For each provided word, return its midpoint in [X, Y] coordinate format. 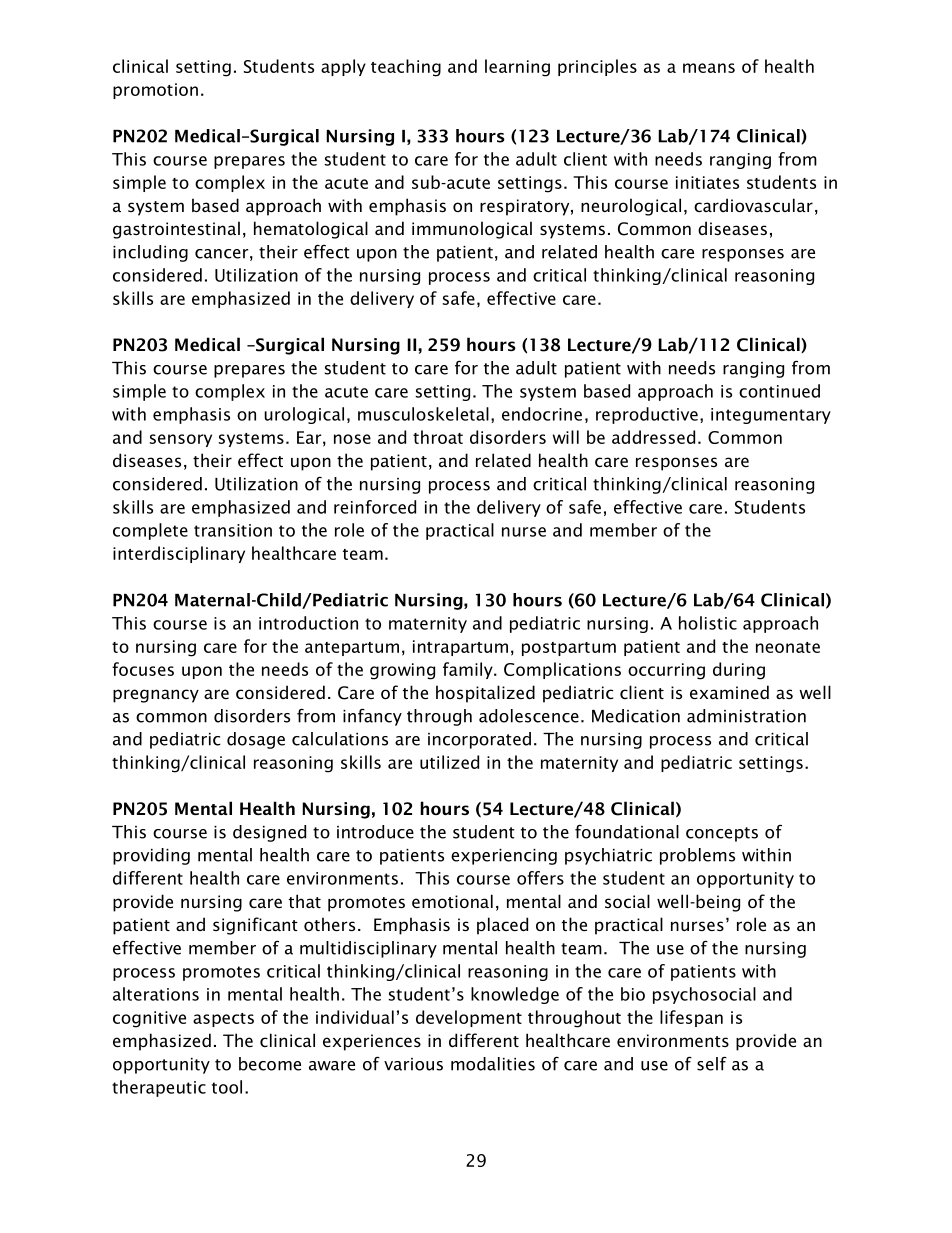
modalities [493, 1064]
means [709, 68]
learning [517, 68]
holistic [708, 623]
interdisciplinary [179, 554]
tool [227, 1087]
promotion [155, 91]
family [469, 670]
